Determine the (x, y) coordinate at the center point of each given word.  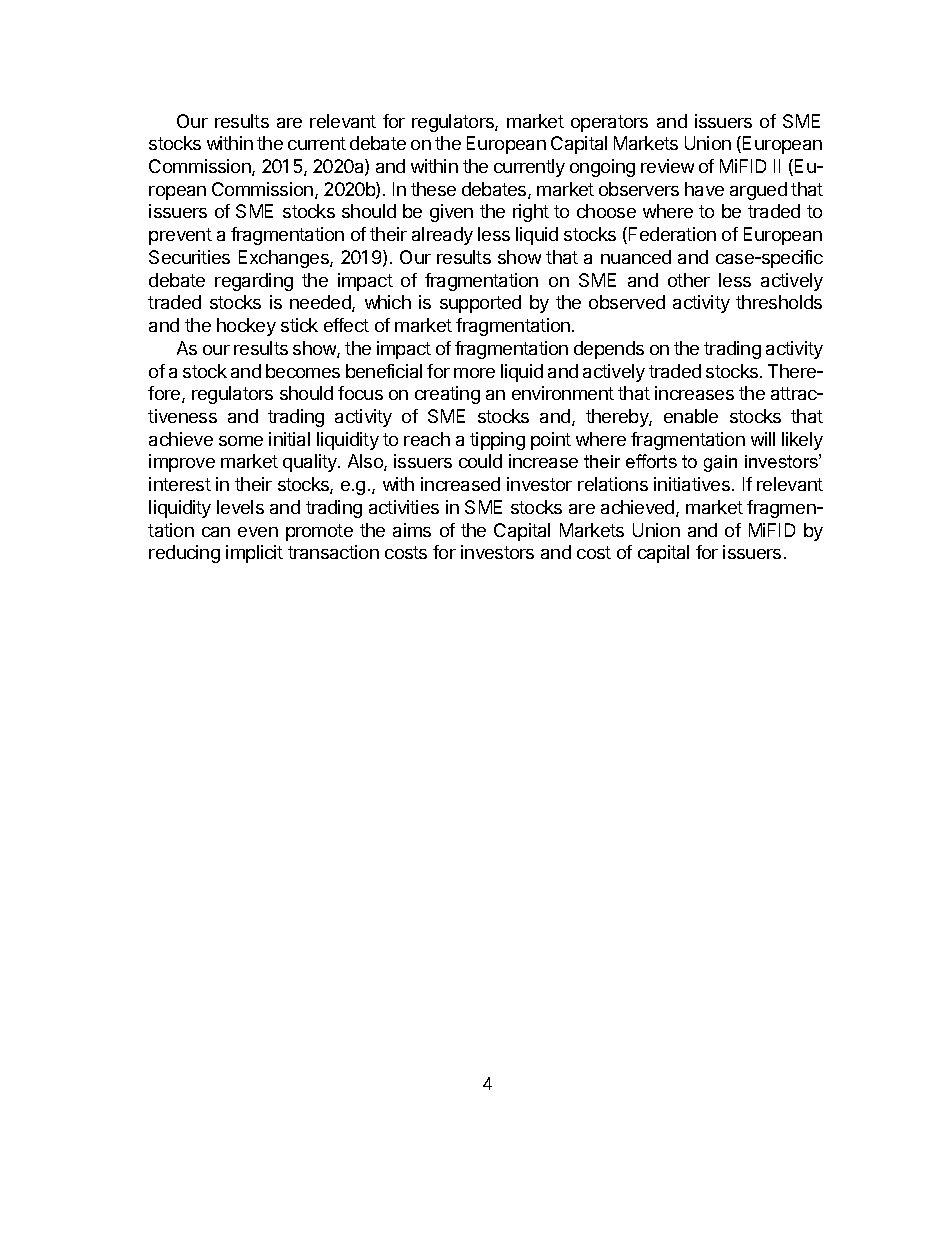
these (433, 189)
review (667, 166)
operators (609, 123)
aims (412, 530)
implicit (254, 554)
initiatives (692, 484)
